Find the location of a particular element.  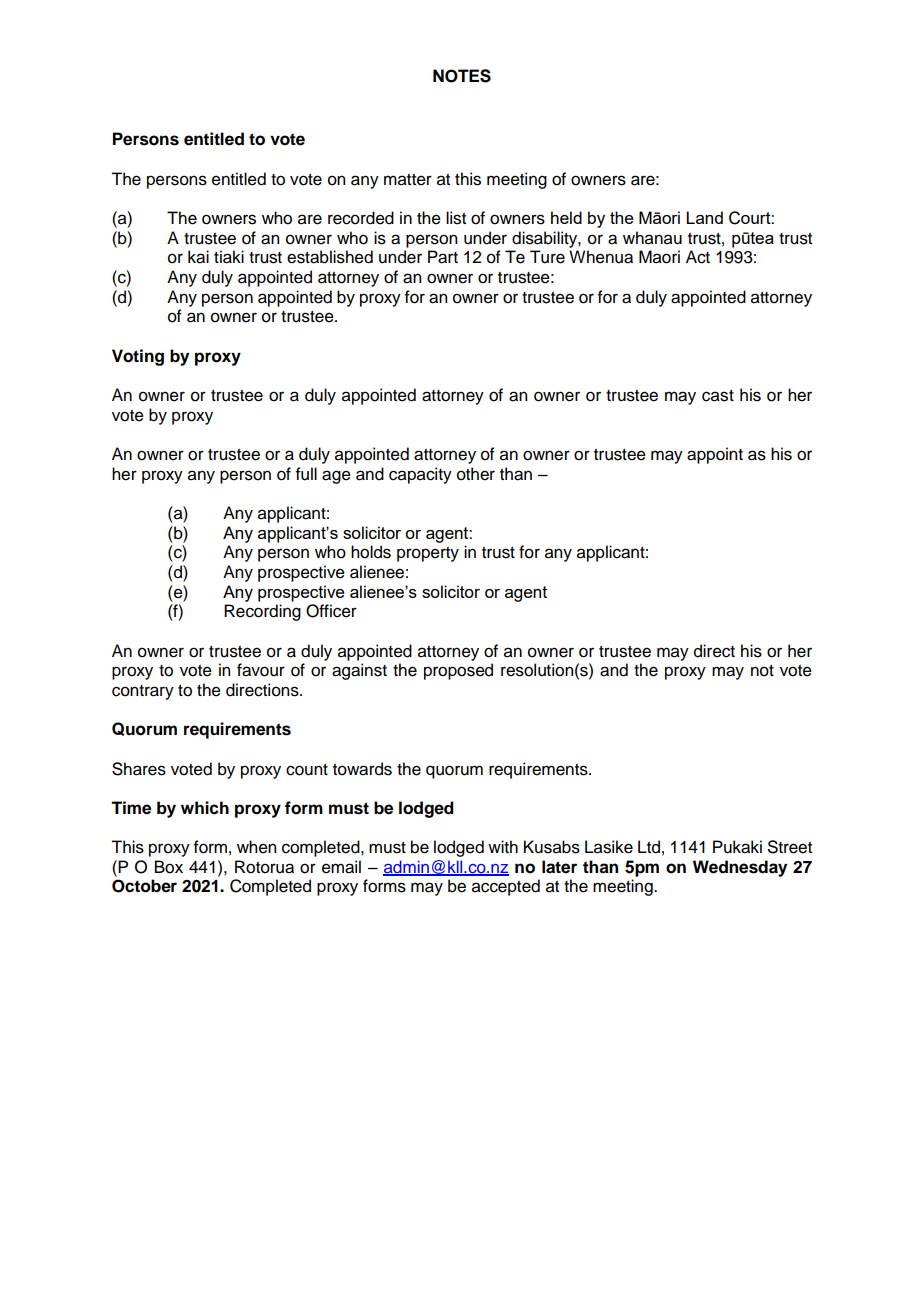

proposed is located at coordinates (458, 671).
